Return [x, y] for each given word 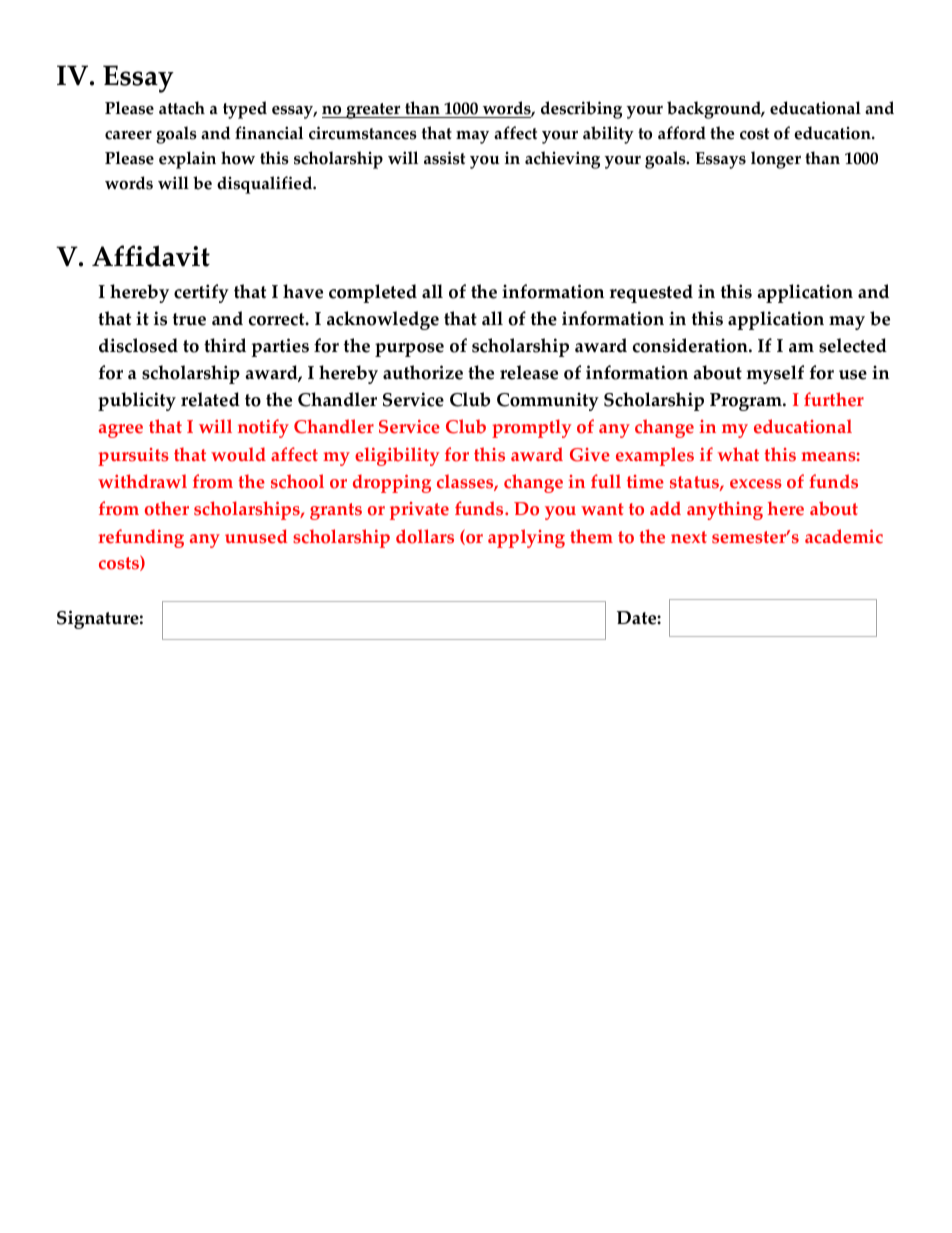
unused [256, 536]
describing [581, 110]
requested [651, 293]
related [210, 399]
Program [747, 402]
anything [725, 510]
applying [526, 538]
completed [373, 293]
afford [682, 133]
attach [182, 108]
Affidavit [151, 256]
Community [548, 401]
